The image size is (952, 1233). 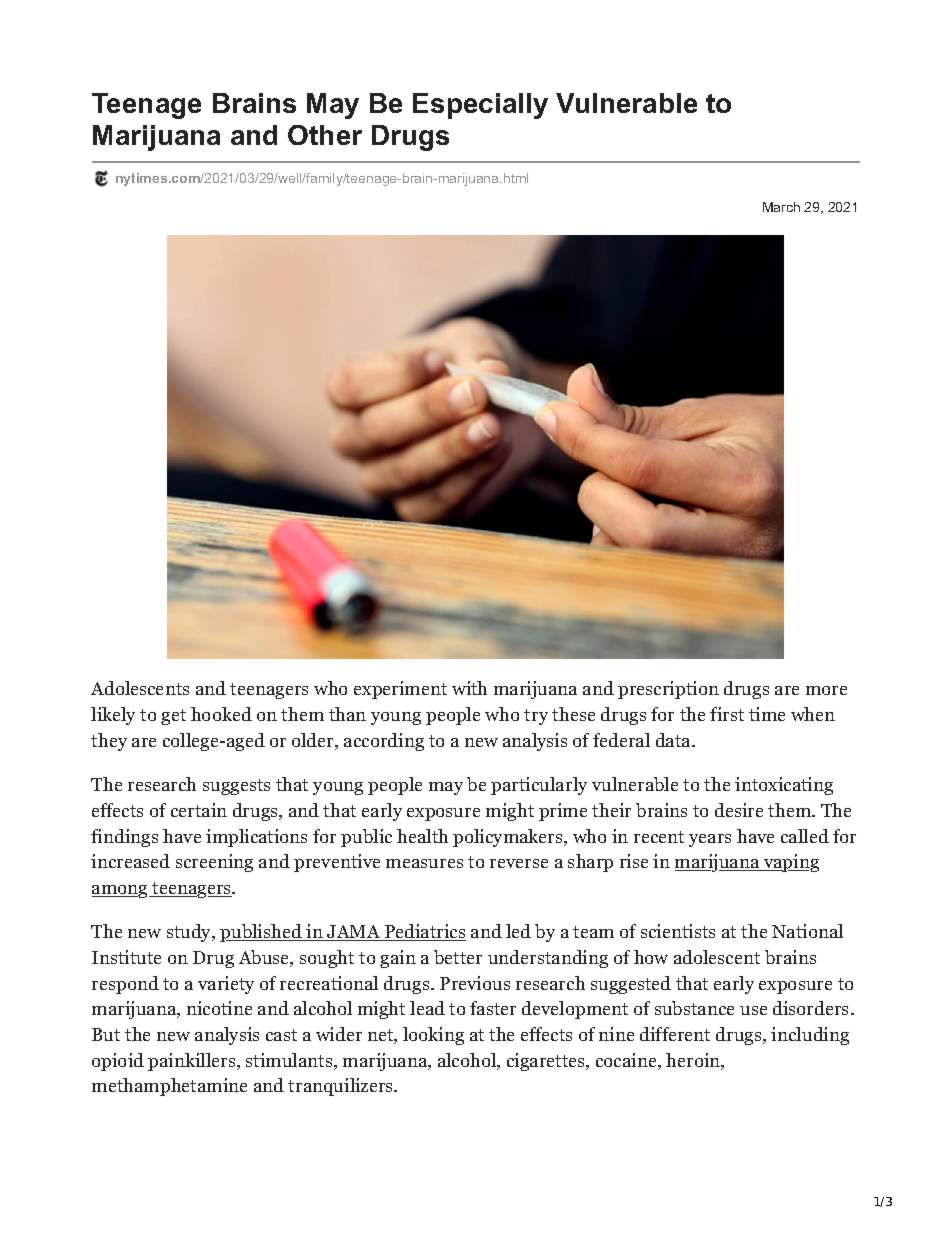 I want to click on get, so click(x=173, y=717).
